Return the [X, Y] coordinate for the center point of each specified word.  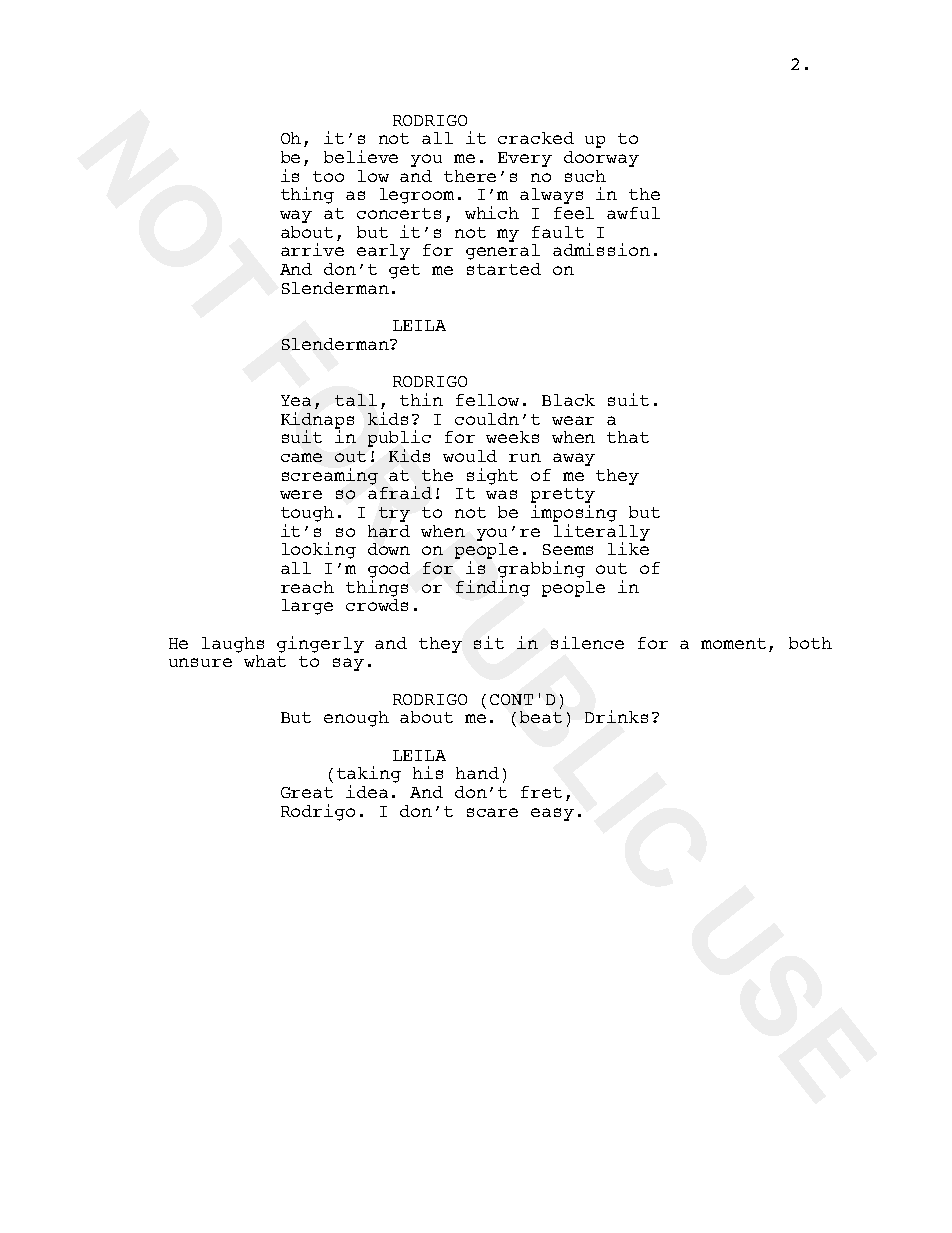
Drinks [616, 716]
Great [307, 792]
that [628, 437]
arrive [312, 249]
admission [601, 249]
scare [492, 812]
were [301, 494]
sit [489, 642]
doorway [601, 159]
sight [492, 476]
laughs [233, 645]
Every [525, 159]
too [328, 176]
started [504, 269]
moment [733, 643]
